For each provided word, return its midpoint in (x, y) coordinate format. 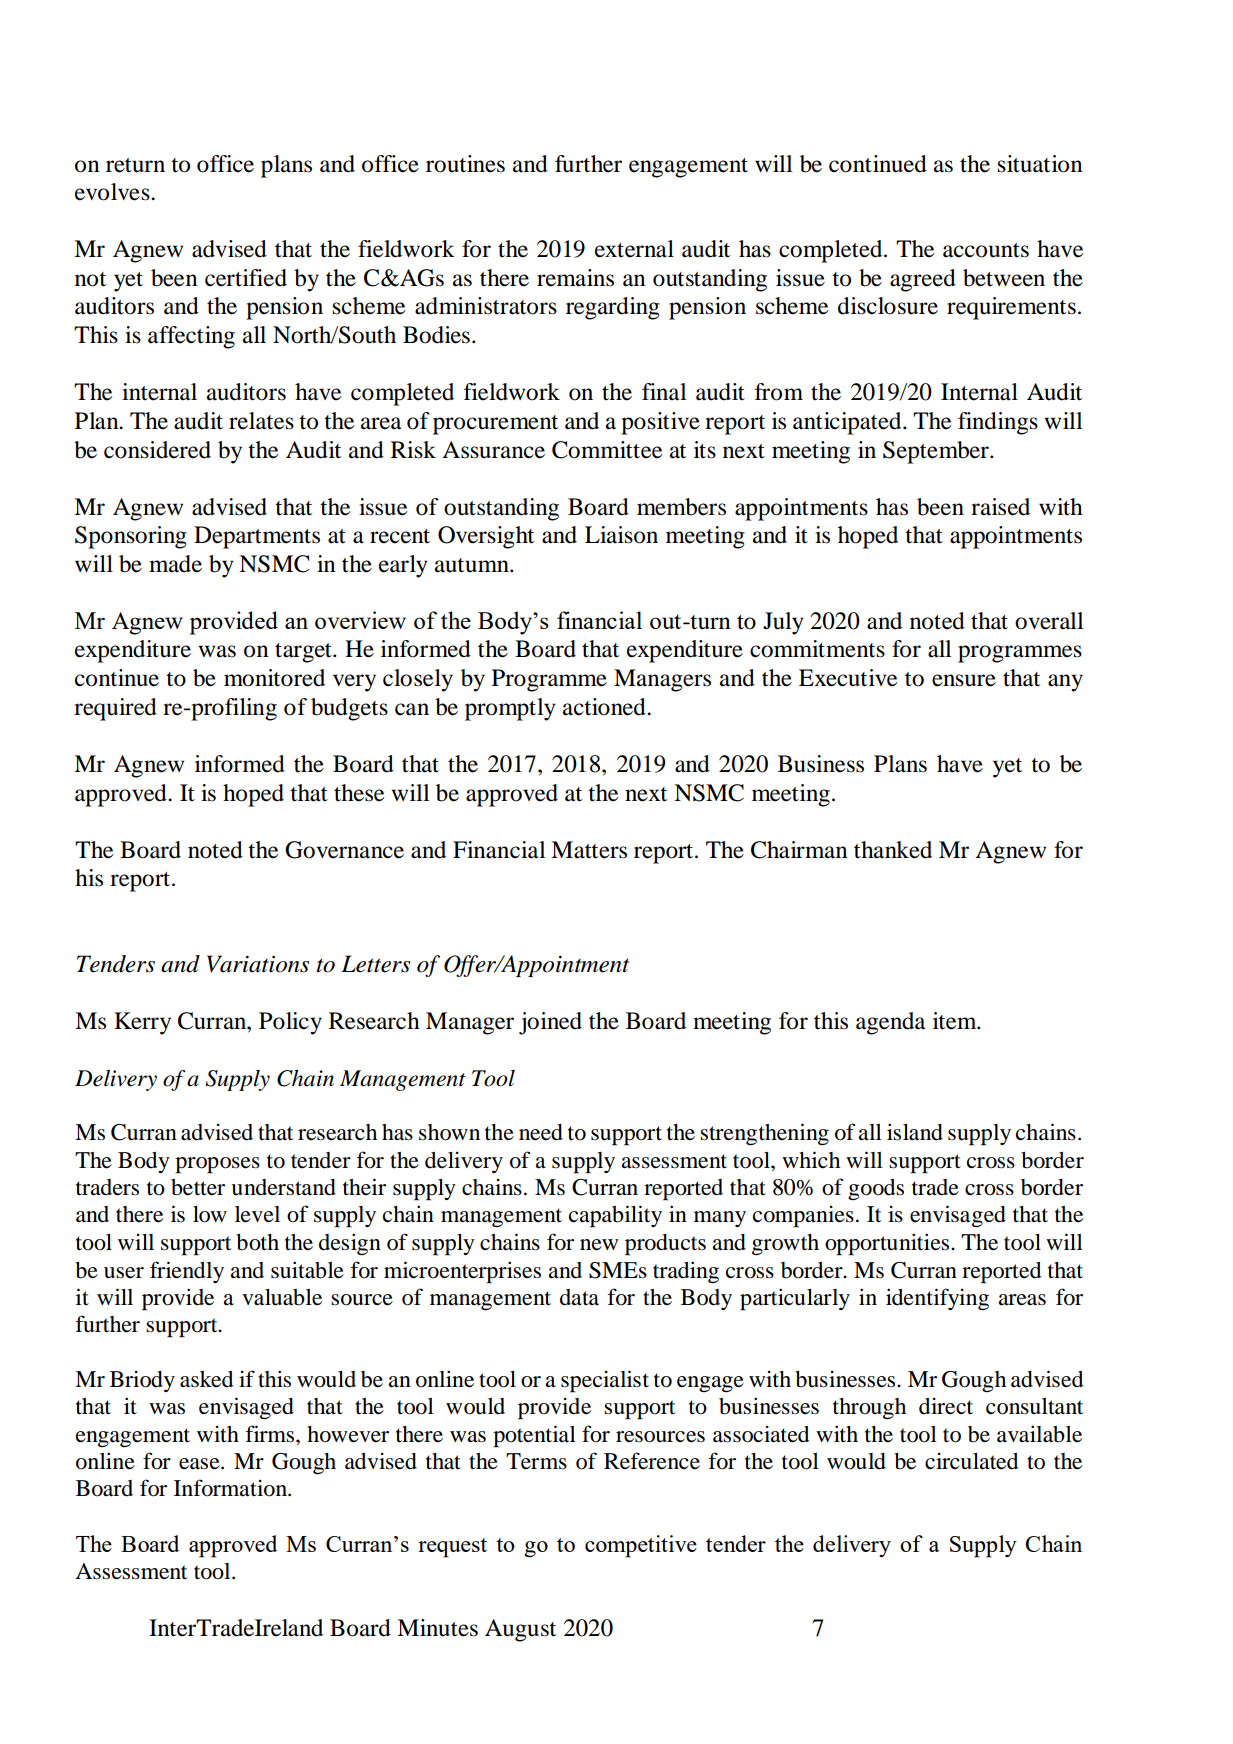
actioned (605, 707)
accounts (986, 250)
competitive (641, 1546)
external (634, 249)
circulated (971, 1461)
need (541, 1132)
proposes (217, 1165)
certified (246, 278)
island (915, 1132)
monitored (274, 678)
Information (231, 1488)
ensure (964, 680)
